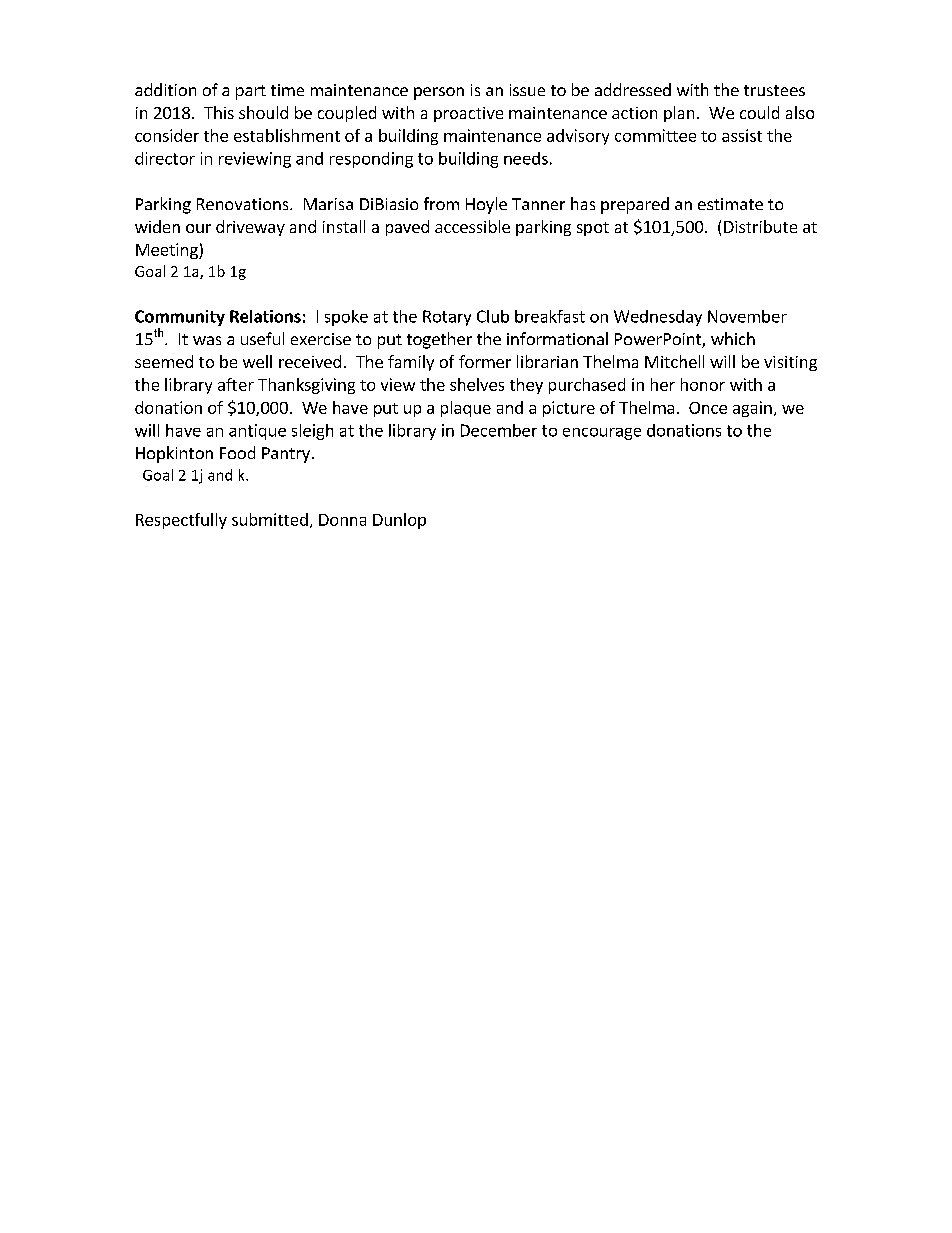 This screenshot has width=952, height=1233. What do you see at coordinates (703, 384) in the screenshot?
I see `honor` at bounding box center [703, 384].
